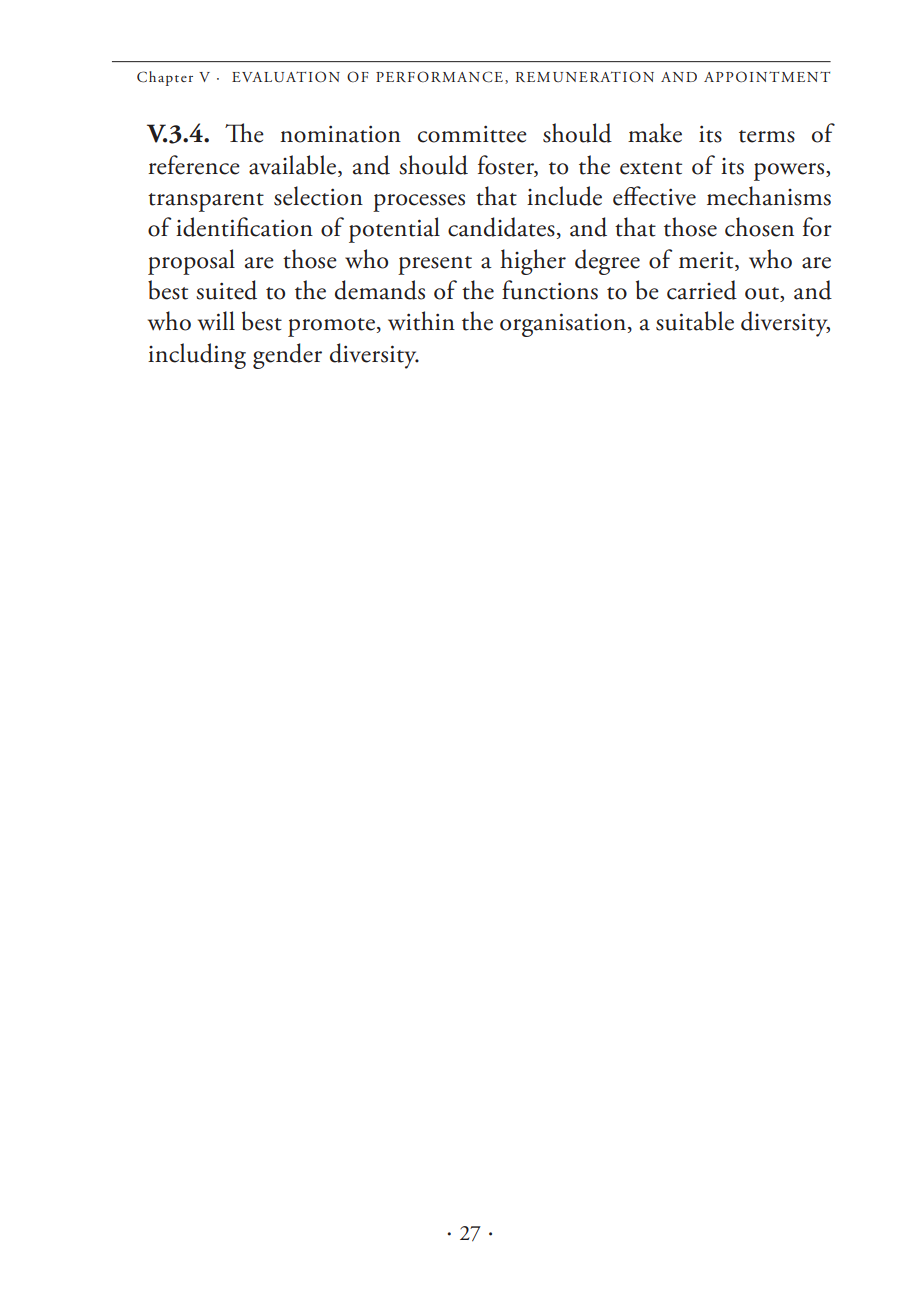 The width and height of the image is (924, 1295). I want to click on carried, so click(702, 290).
